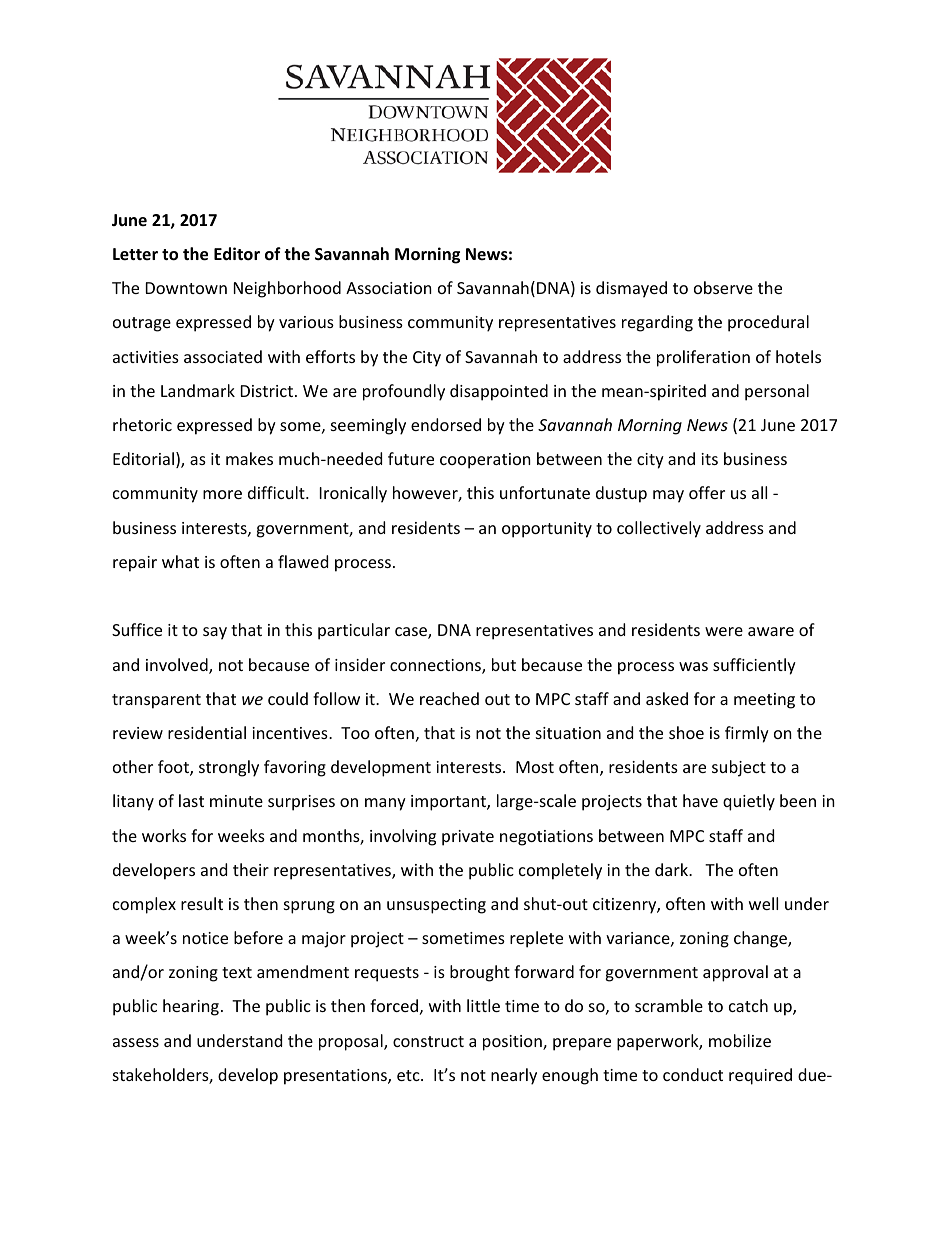 Image resolution: width=952 pixels, height=1233 pixels. Describe the element at coordinates (180, 561) in the screenshot. I see `what` at that location.
